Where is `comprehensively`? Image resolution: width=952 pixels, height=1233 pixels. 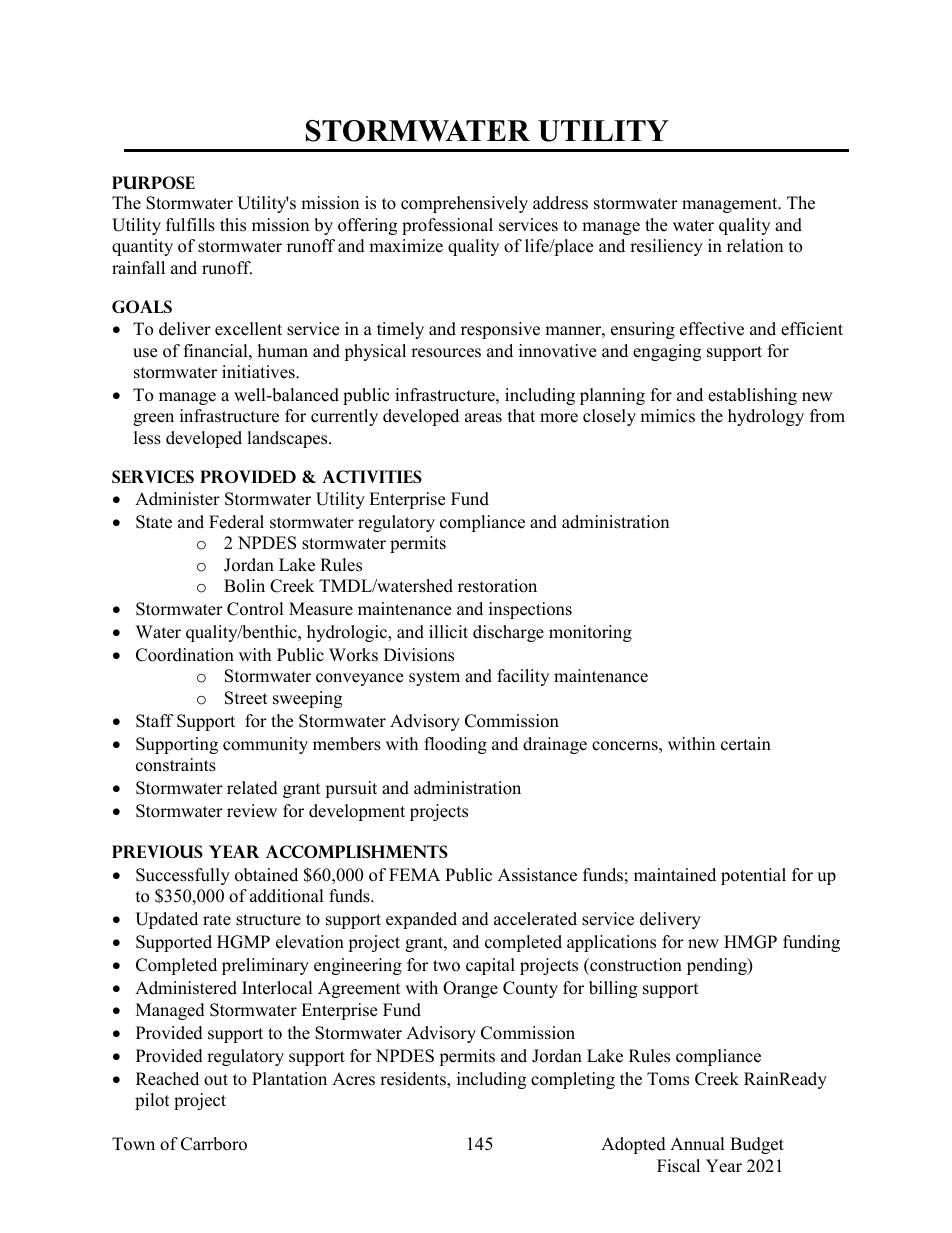
comprehensively is located at coordinates (464, 204).
